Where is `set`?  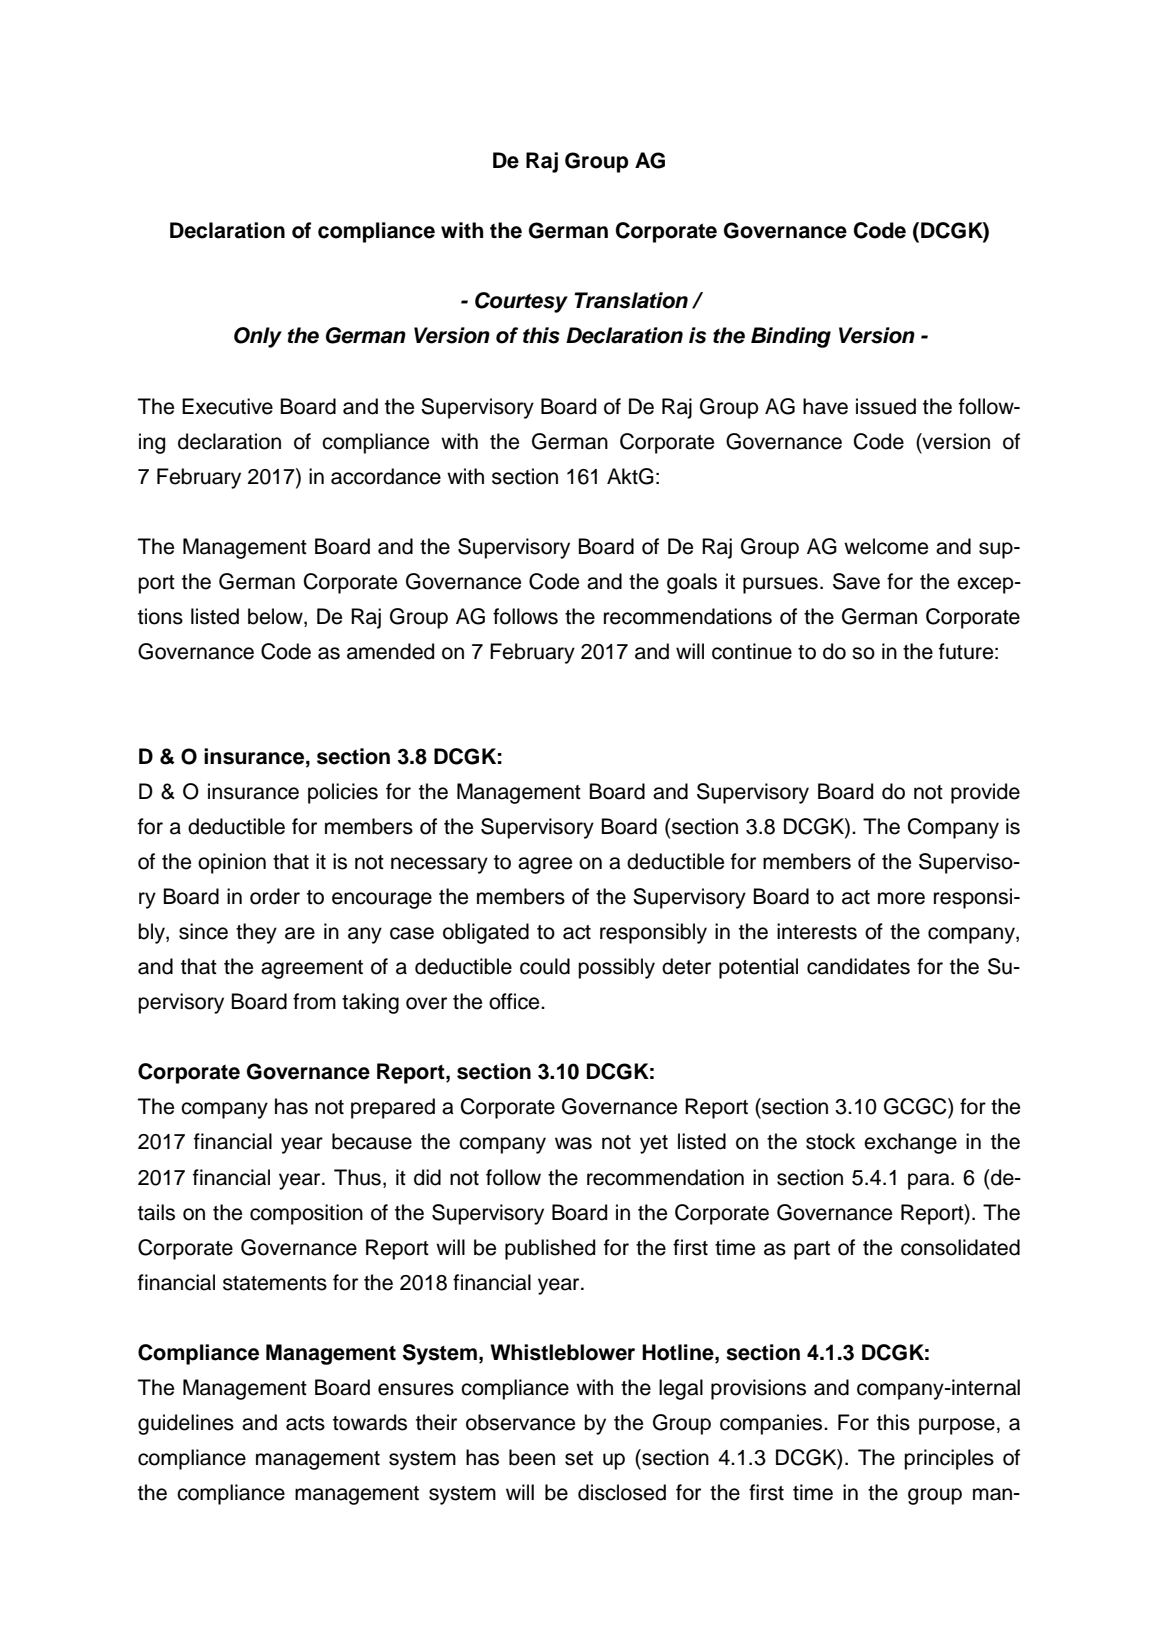 set is located at coordinates (579, 1458).
